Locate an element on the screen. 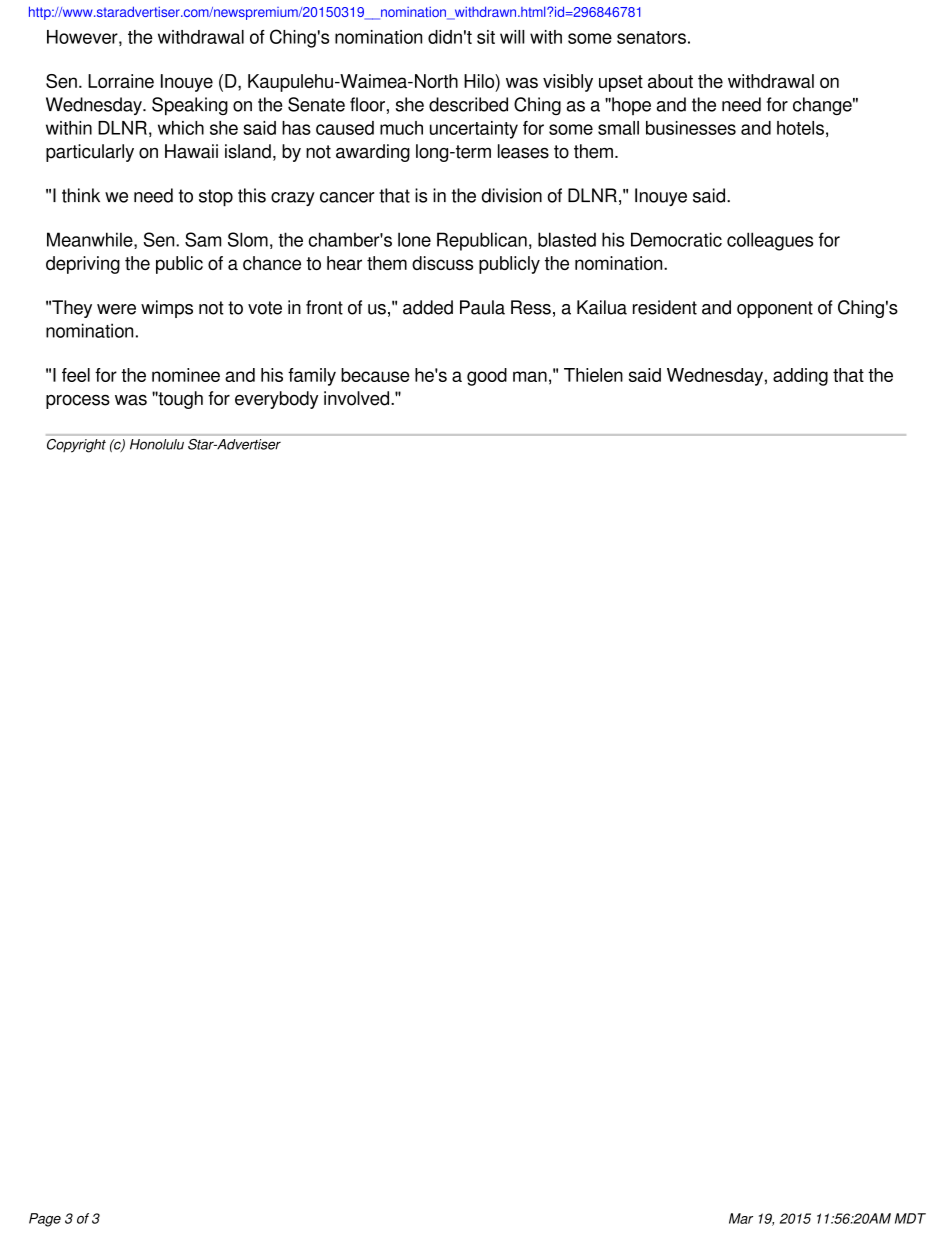 The image size is (952, 1233). man is located at coordinates (530, 376).
